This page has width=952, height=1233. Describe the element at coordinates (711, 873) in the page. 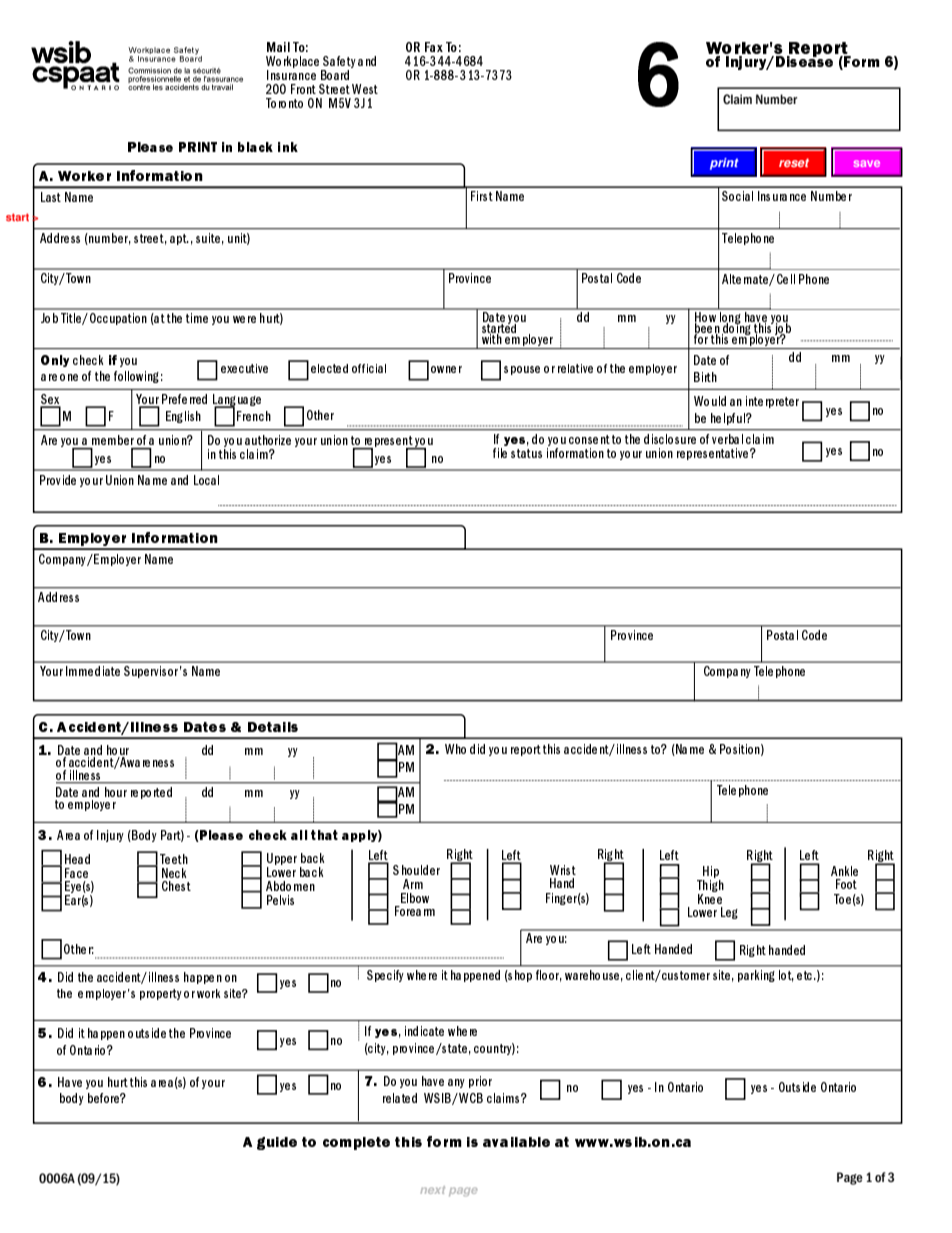

I see `Hip` at that location.
